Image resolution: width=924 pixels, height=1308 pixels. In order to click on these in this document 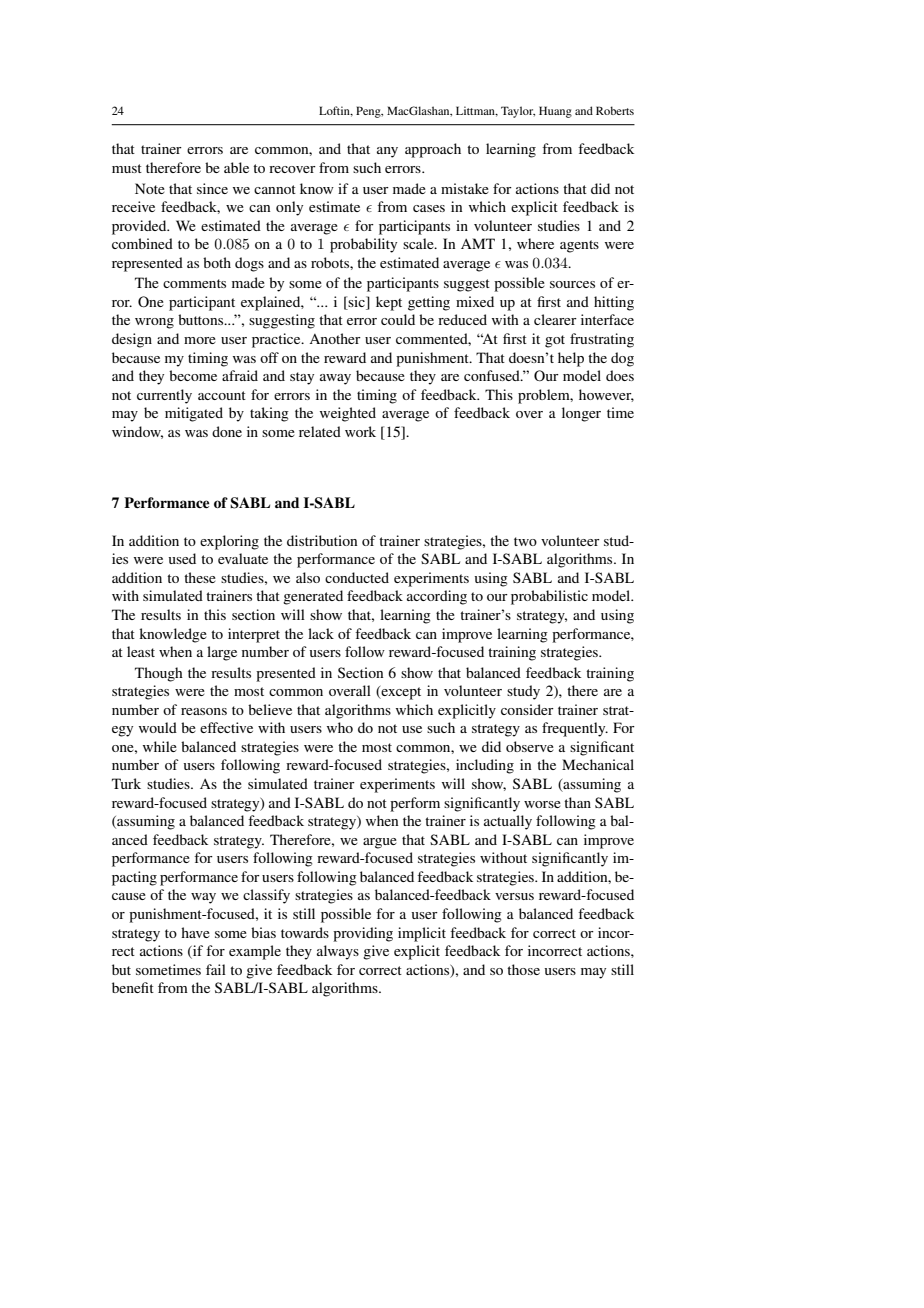, I will do `click(200, 577)`.
